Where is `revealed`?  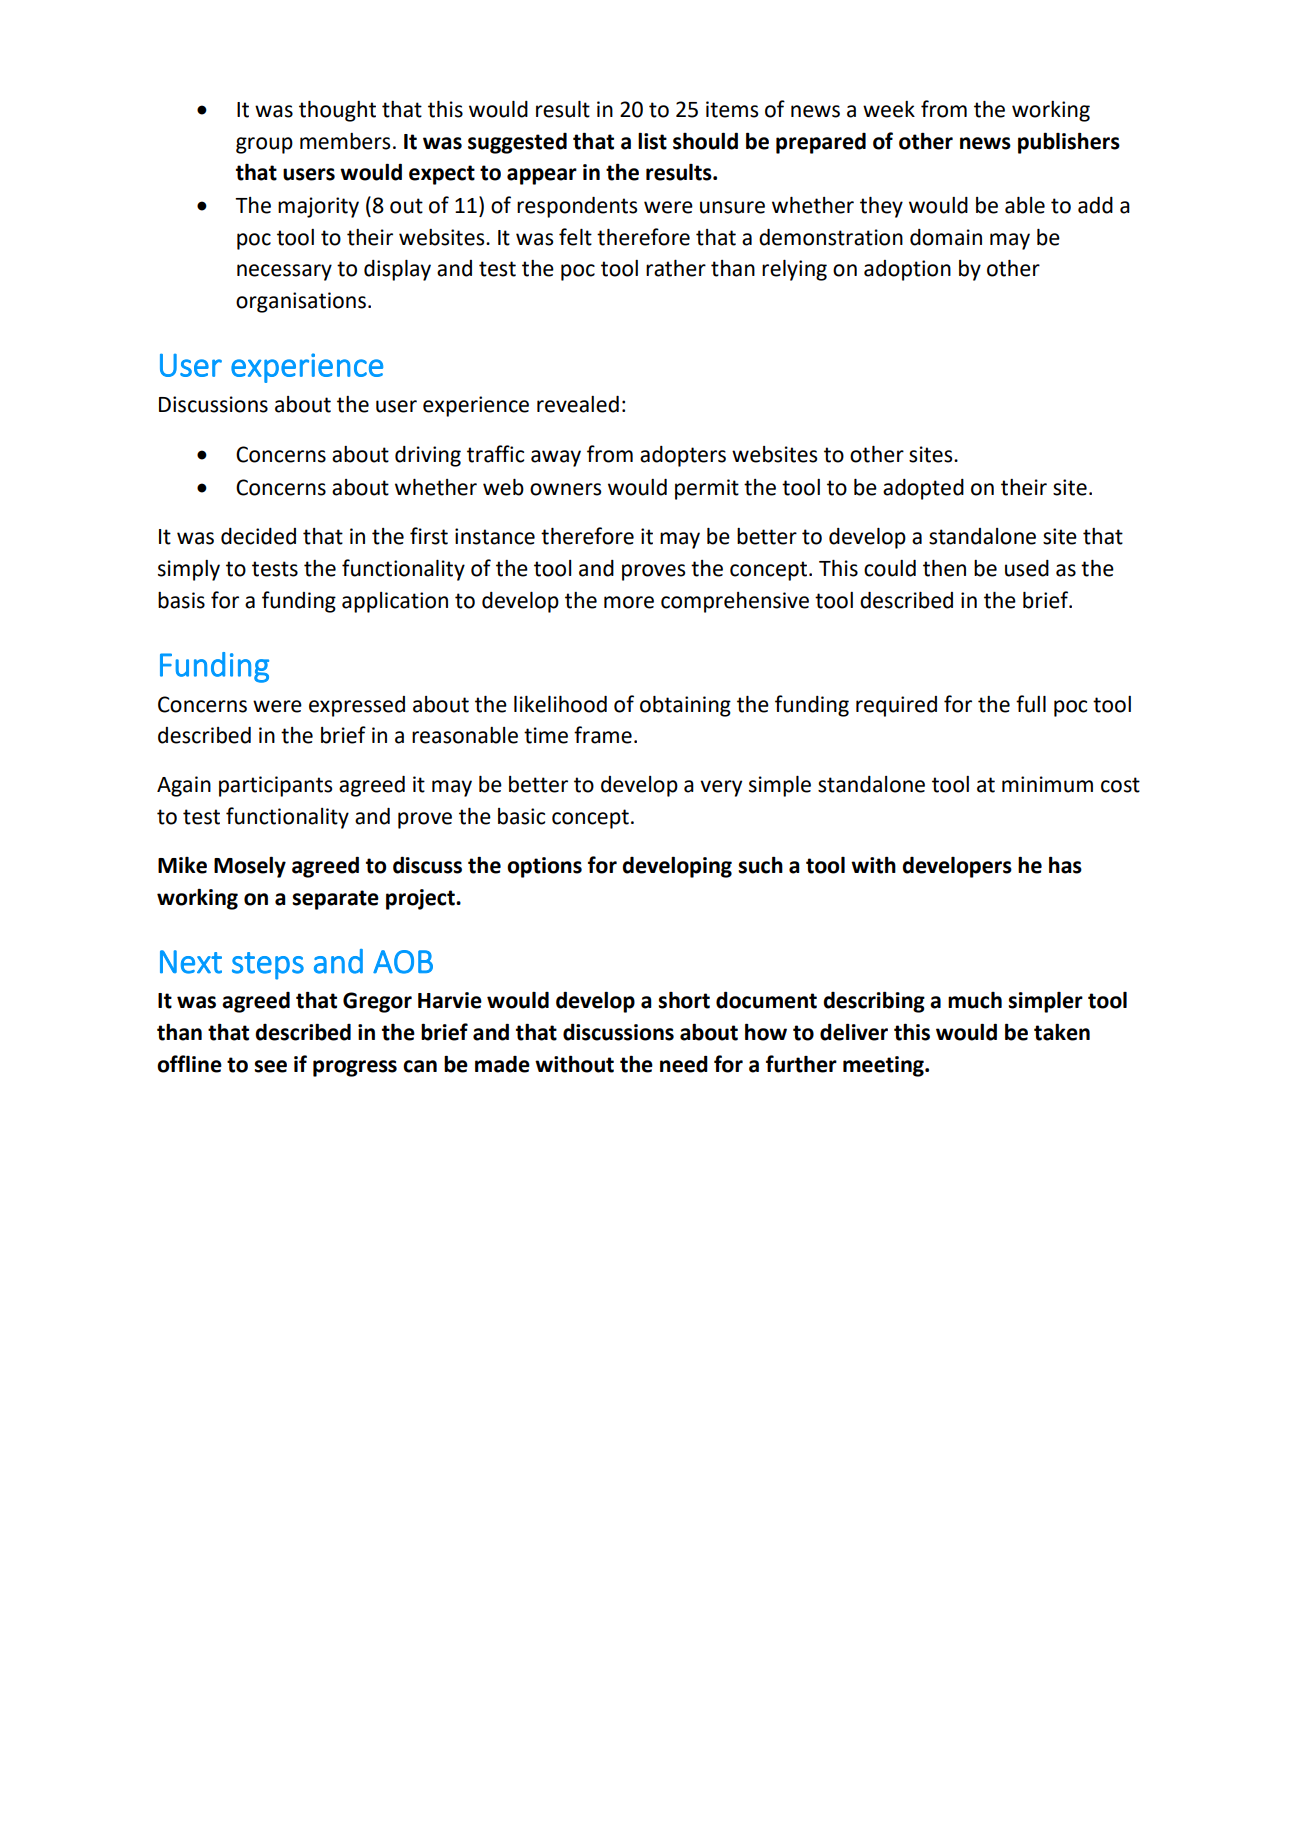 revealed is located at coordinates (578, 404).
